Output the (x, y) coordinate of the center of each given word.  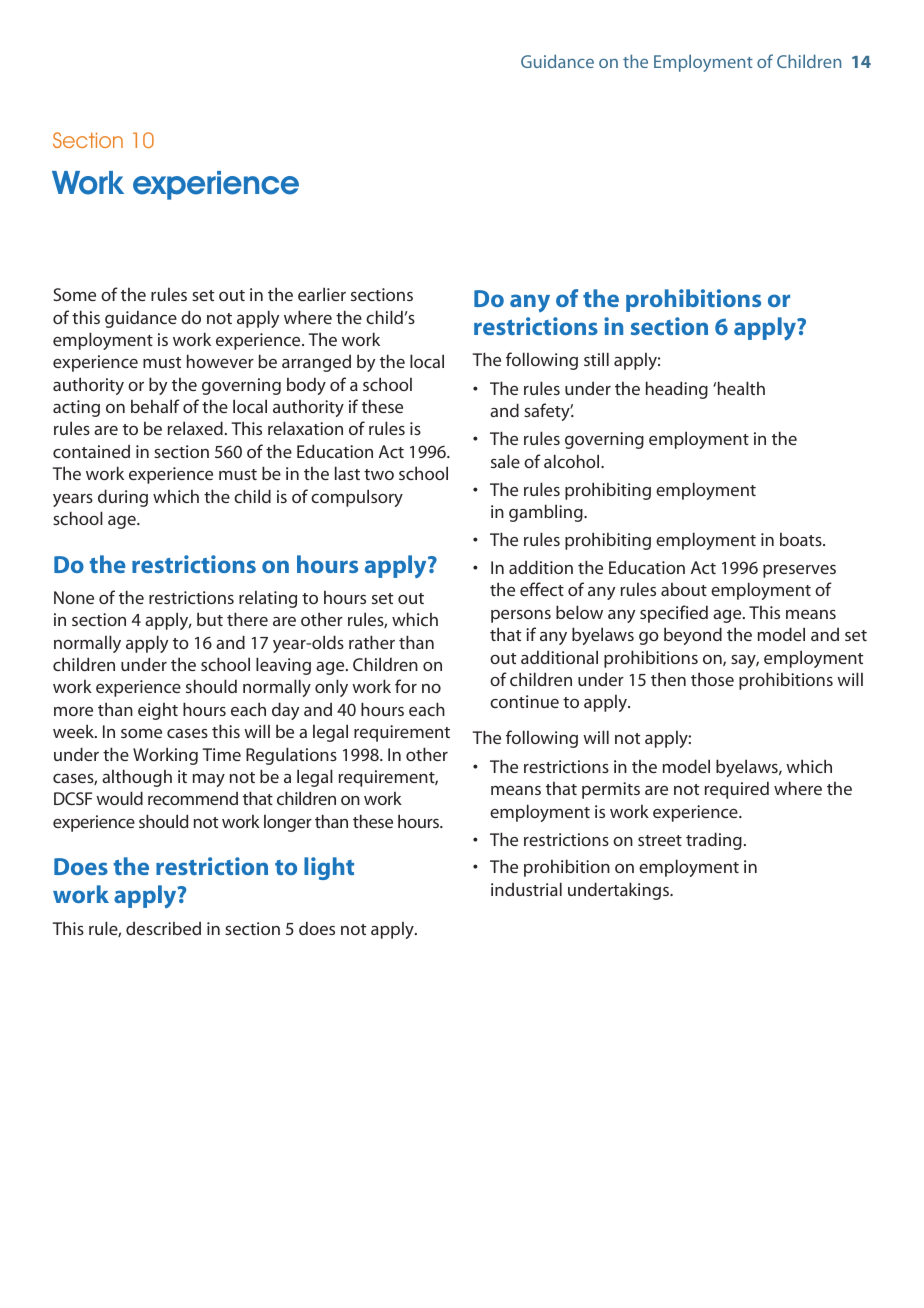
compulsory (357, 498)
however (220, 361)
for (406, 686)
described (163, 928)
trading (714, 841)
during (123, 498)
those (712, 679)
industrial (526, 889)
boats (802, 539)
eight (158, 711)
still (596, 359)
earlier (322, 294)
